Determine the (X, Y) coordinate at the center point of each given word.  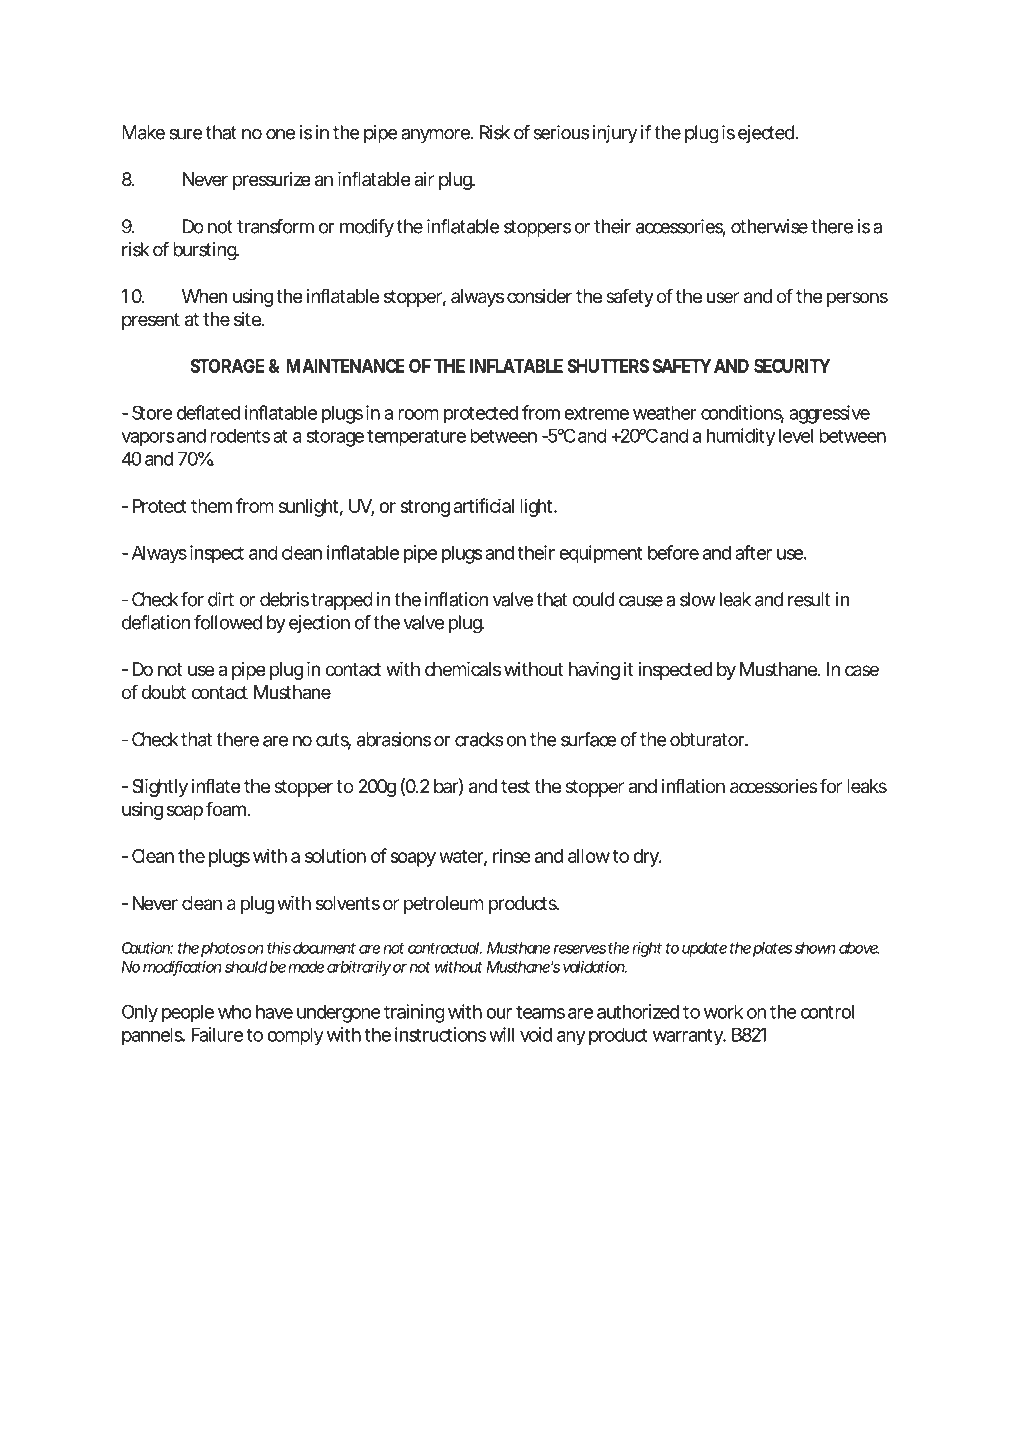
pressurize (272, 181)
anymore (436, 136)
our (499, 1013)
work (723, 1011)
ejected (767, 134)
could (593, 599)
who (235, 1011)
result (809, 599)
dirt (221, 599)
